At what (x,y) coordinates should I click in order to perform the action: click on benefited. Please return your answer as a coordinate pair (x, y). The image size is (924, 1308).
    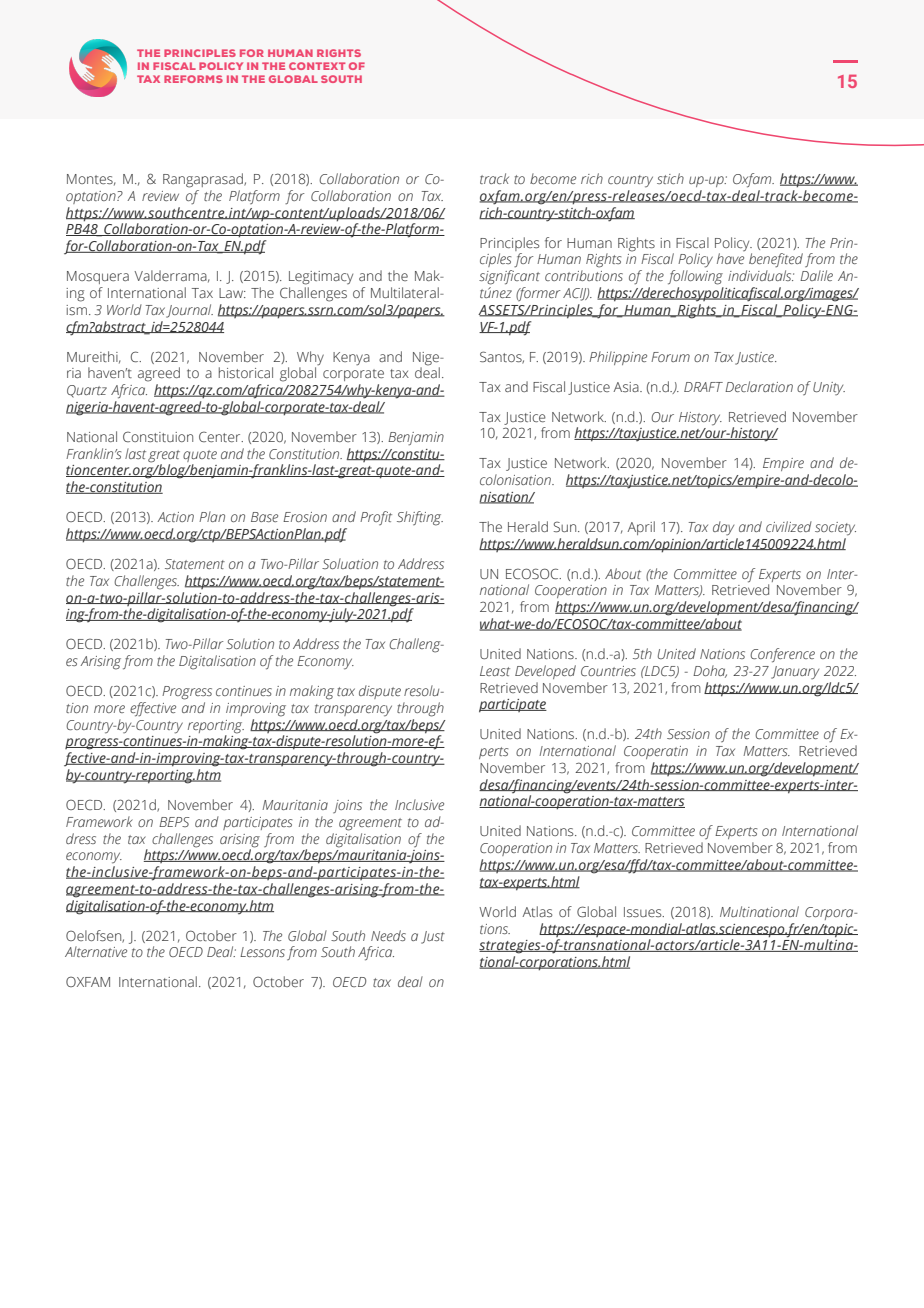
    Looking at the image, I should click on (776, 260).
